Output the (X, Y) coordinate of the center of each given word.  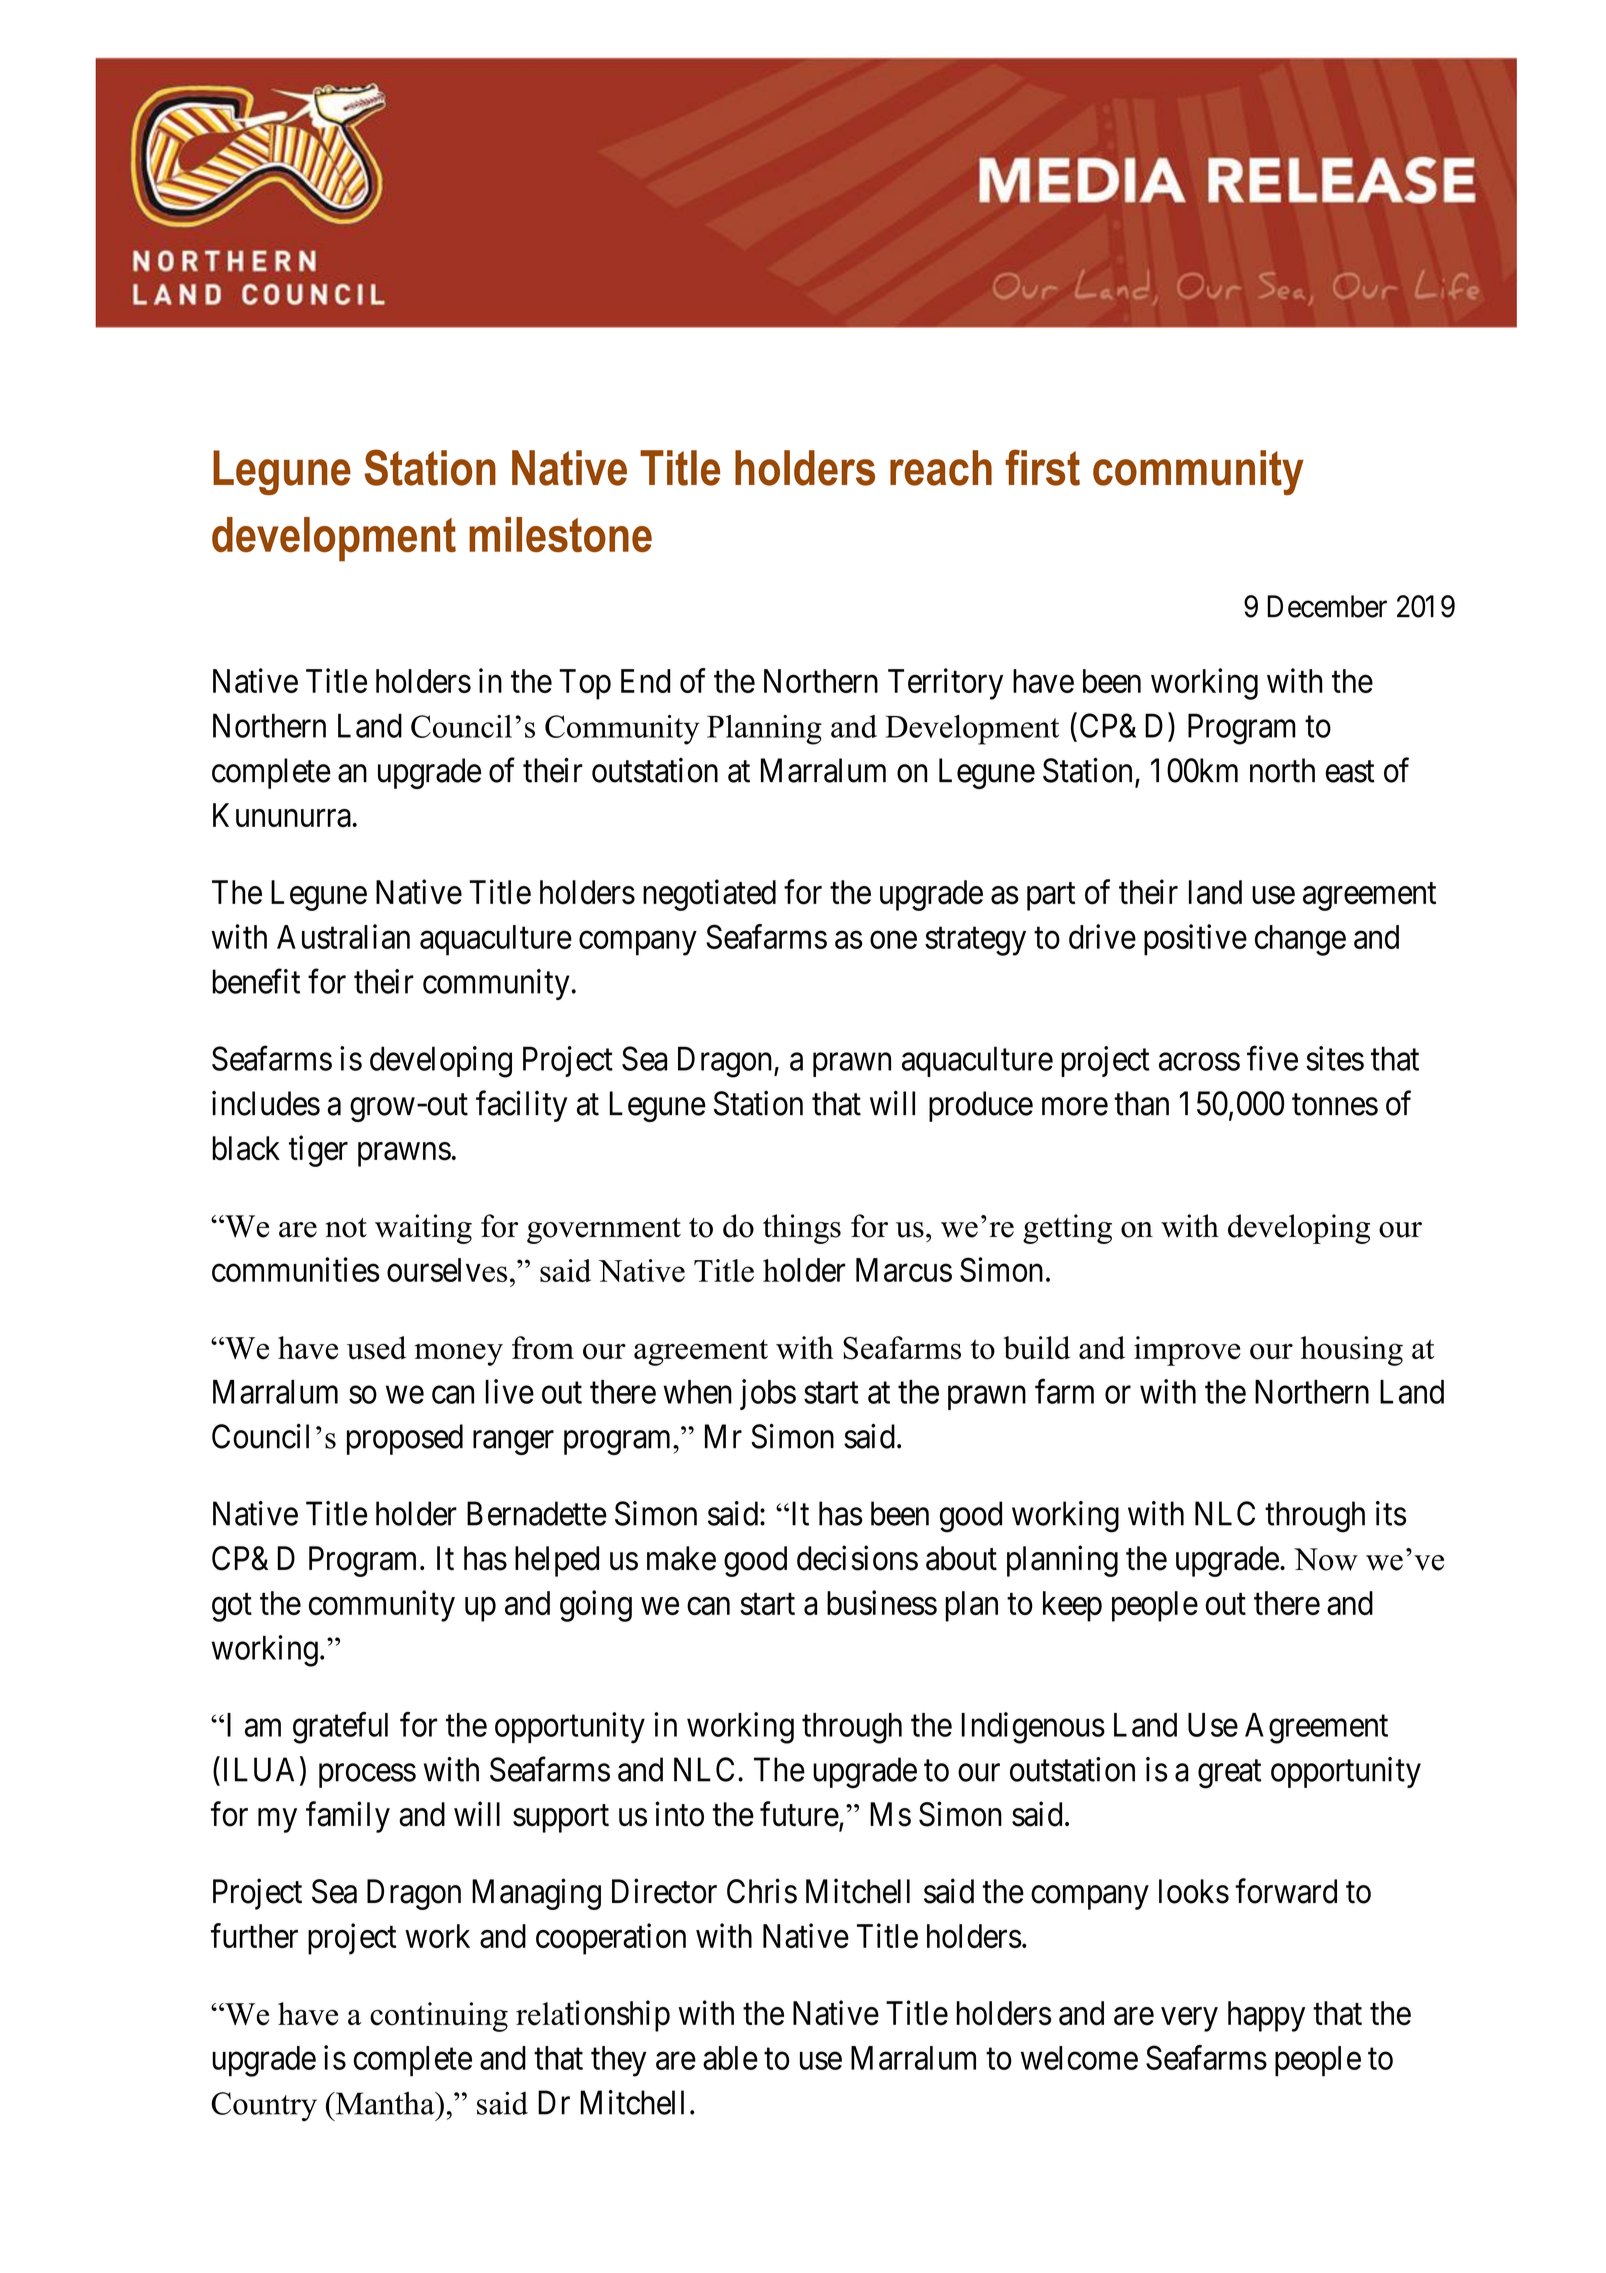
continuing (439, 2017)
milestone (560, 534)
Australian (343, 936)
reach (941, 468)
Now (1326, 1559)
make (681, 1558)
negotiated (709, 895)
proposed (405, 1439)
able (730, 2058)
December (1327, 606)
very (1189, 2019)
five (1272, 1058)
